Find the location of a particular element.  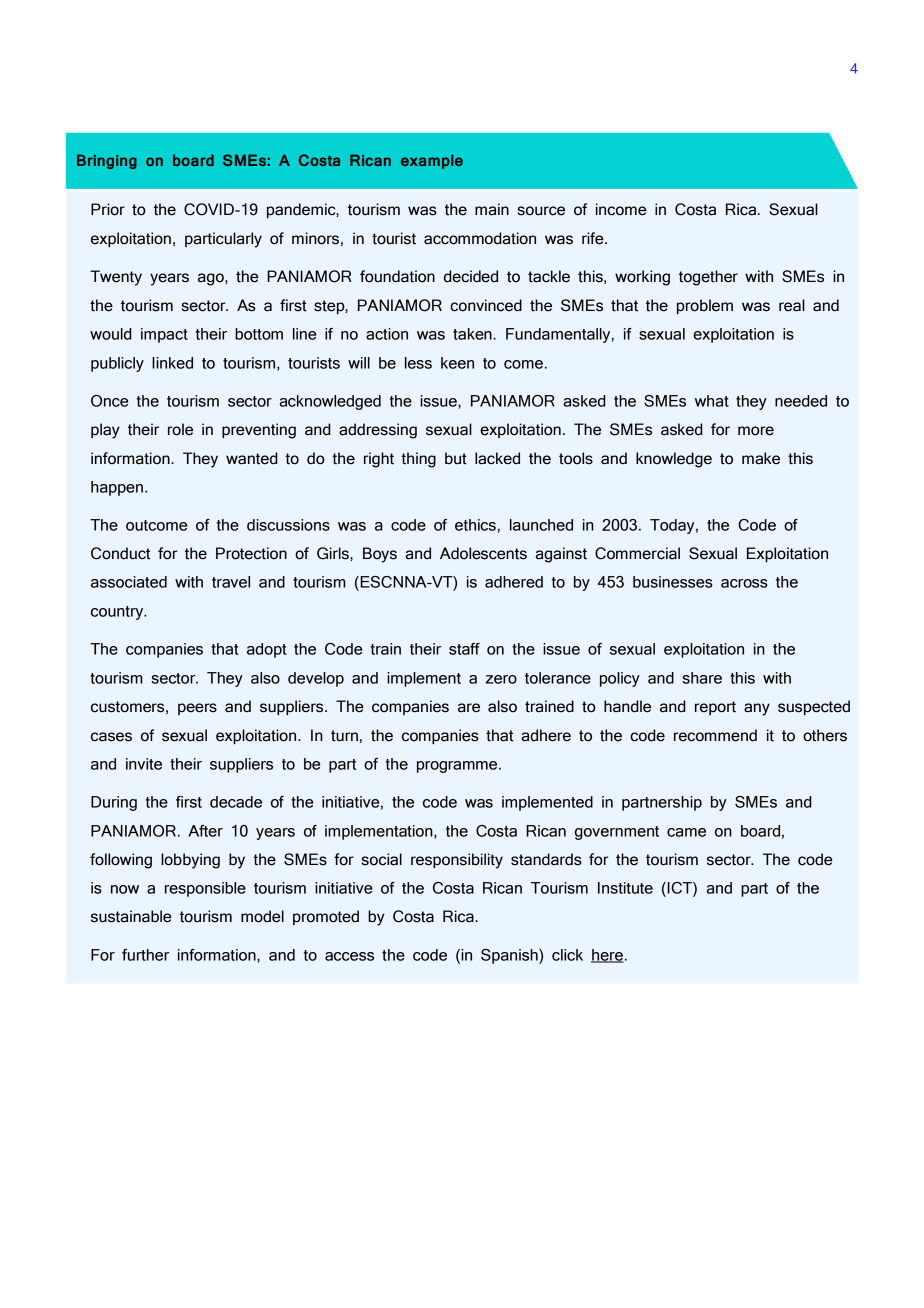

Prior is located at coordinates (108, 209).
